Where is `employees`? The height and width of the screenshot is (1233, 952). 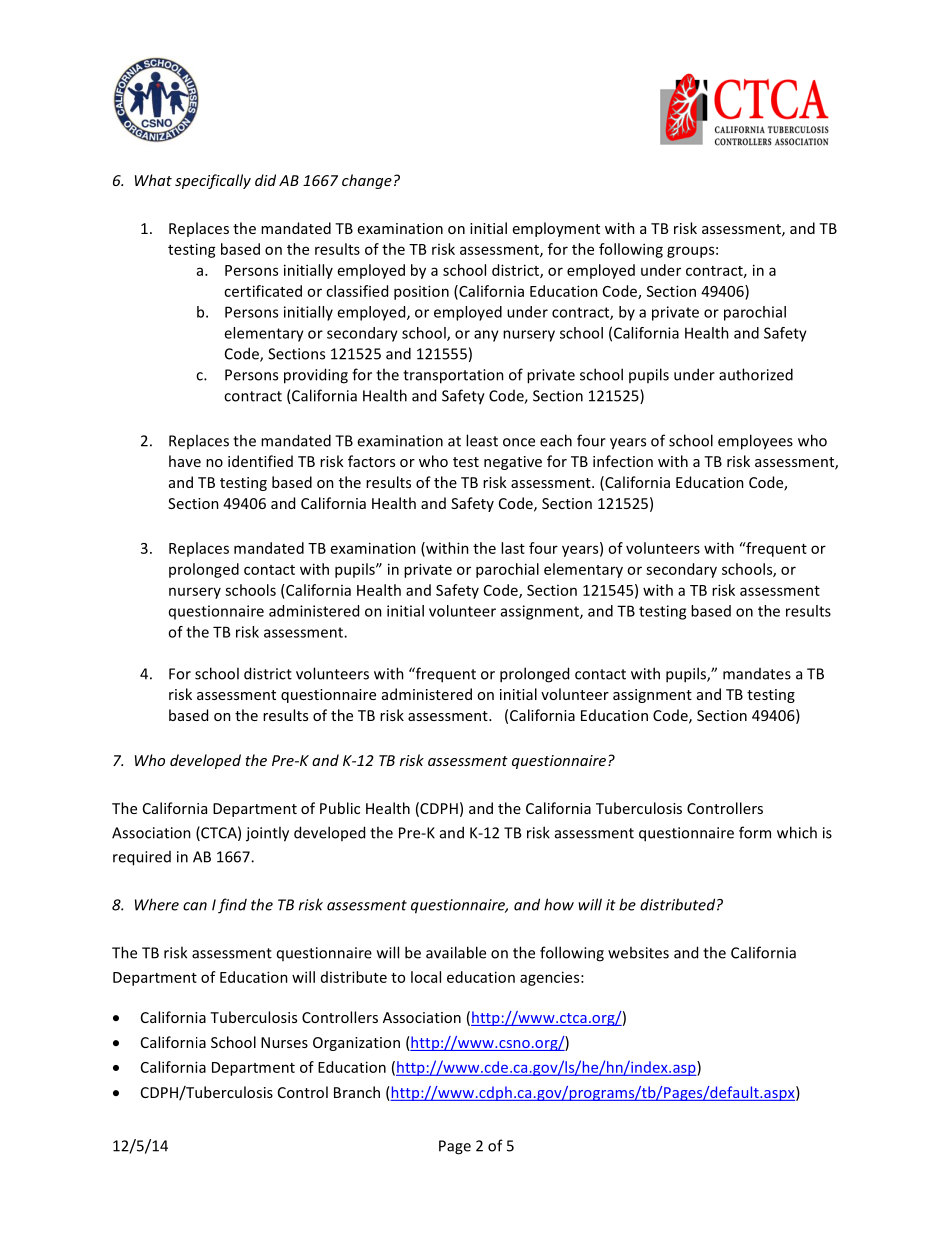
employees is located at coordinates (755, 442).
